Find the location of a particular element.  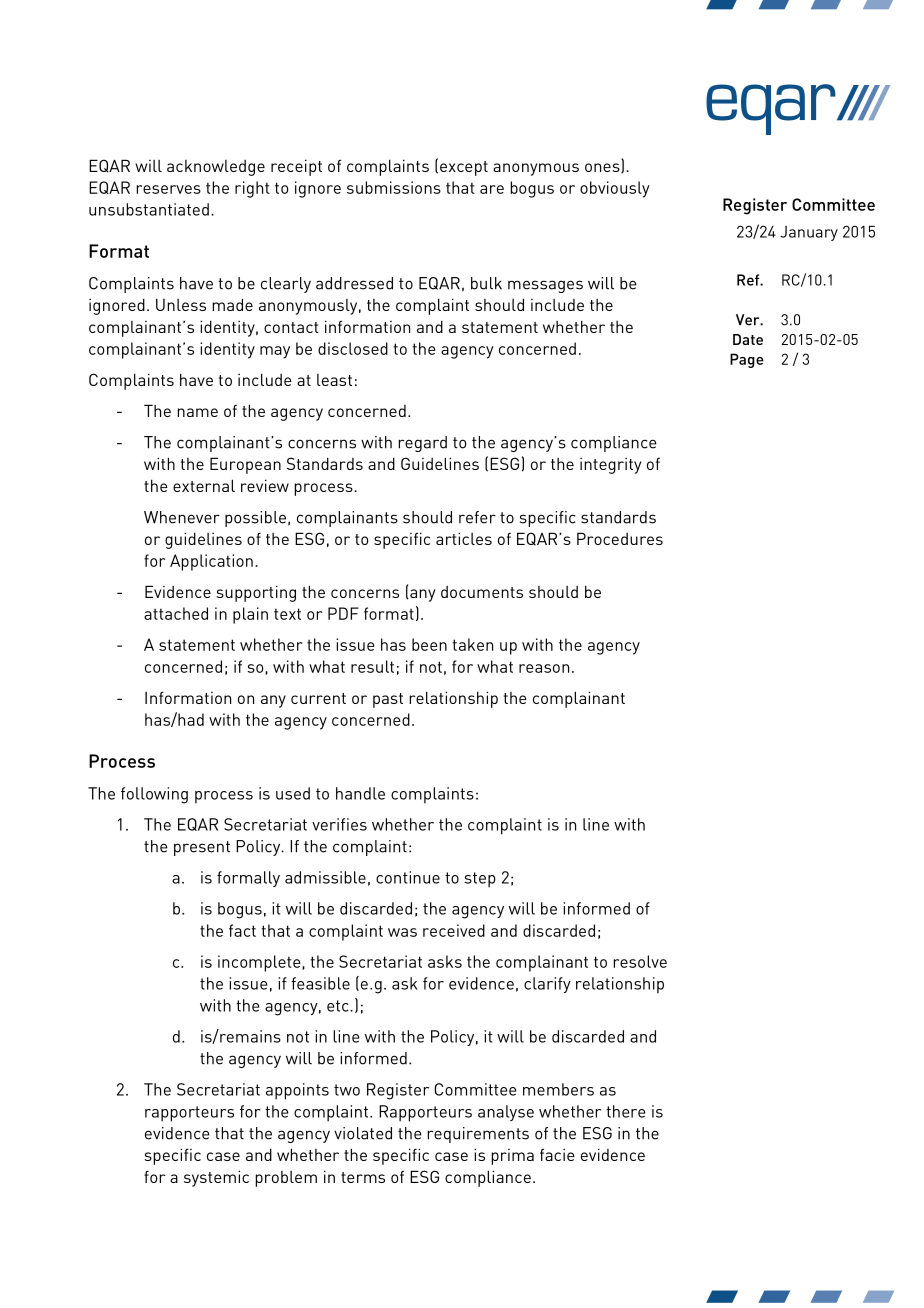

systemic is located at coordinates (216, 1178).
